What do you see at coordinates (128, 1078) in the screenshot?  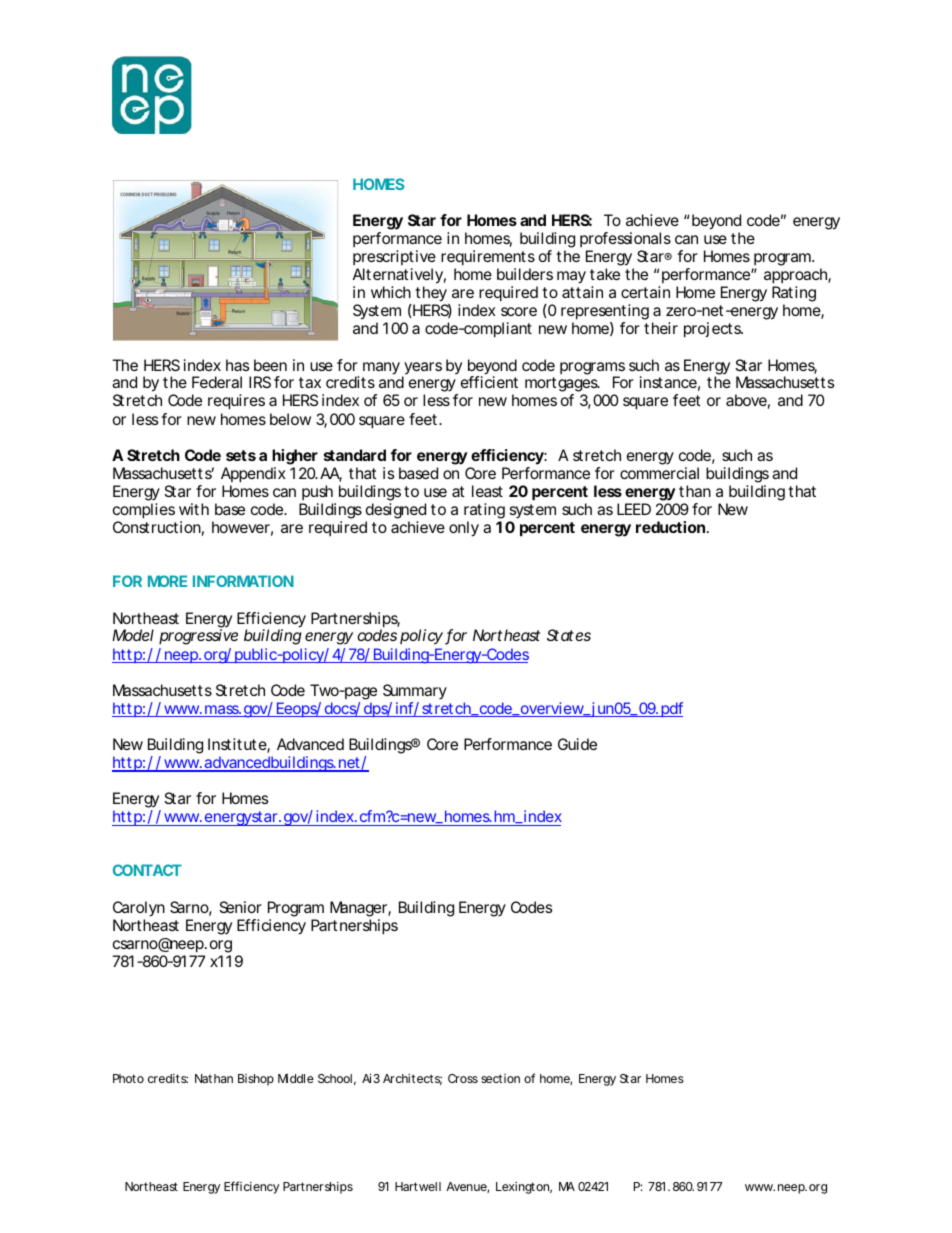 I see `Photo` at bounding box center [128, 1078].
